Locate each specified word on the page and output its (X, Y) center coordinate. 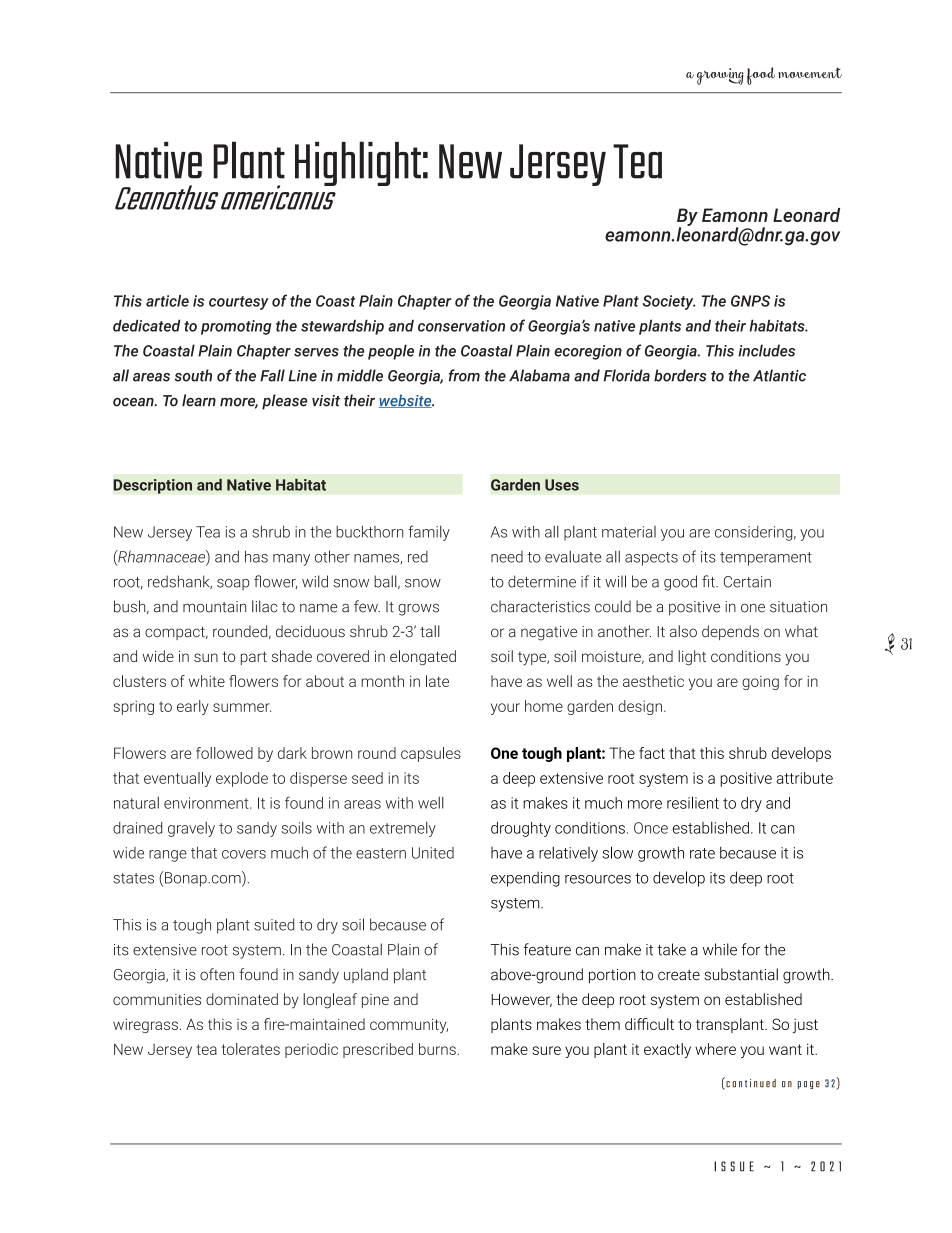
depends (730, 632)
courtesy (239, 303)
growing (720, 76)
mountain (214, 607)
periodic (311, 1050)
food (761, 76)
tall (430, 631)
